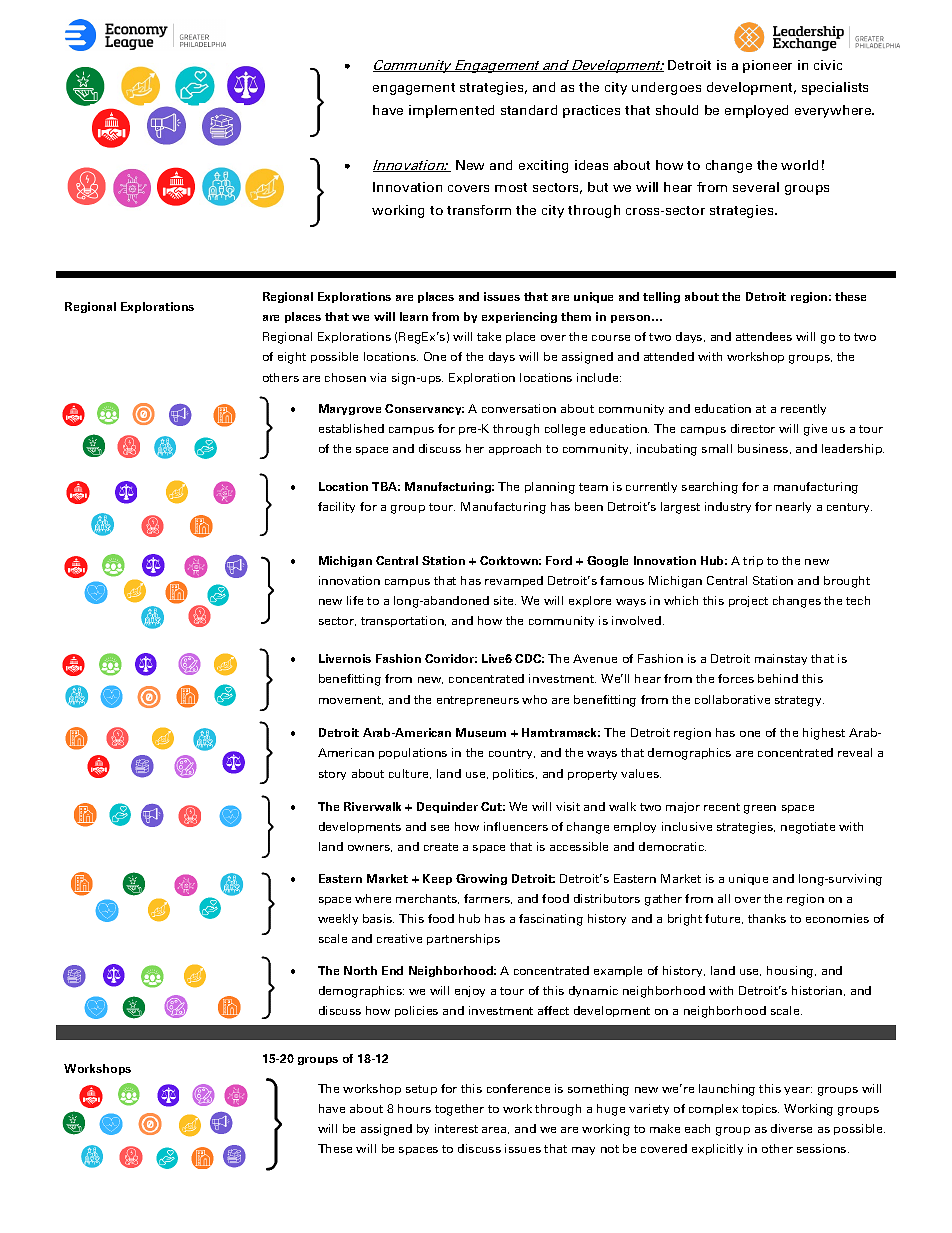 Image resolution: width=952 pixels, height=1233 pixels. What do you see at coordinates (355, 600) in the screenshot?
I see `life` at bounding box center [355, 600].
